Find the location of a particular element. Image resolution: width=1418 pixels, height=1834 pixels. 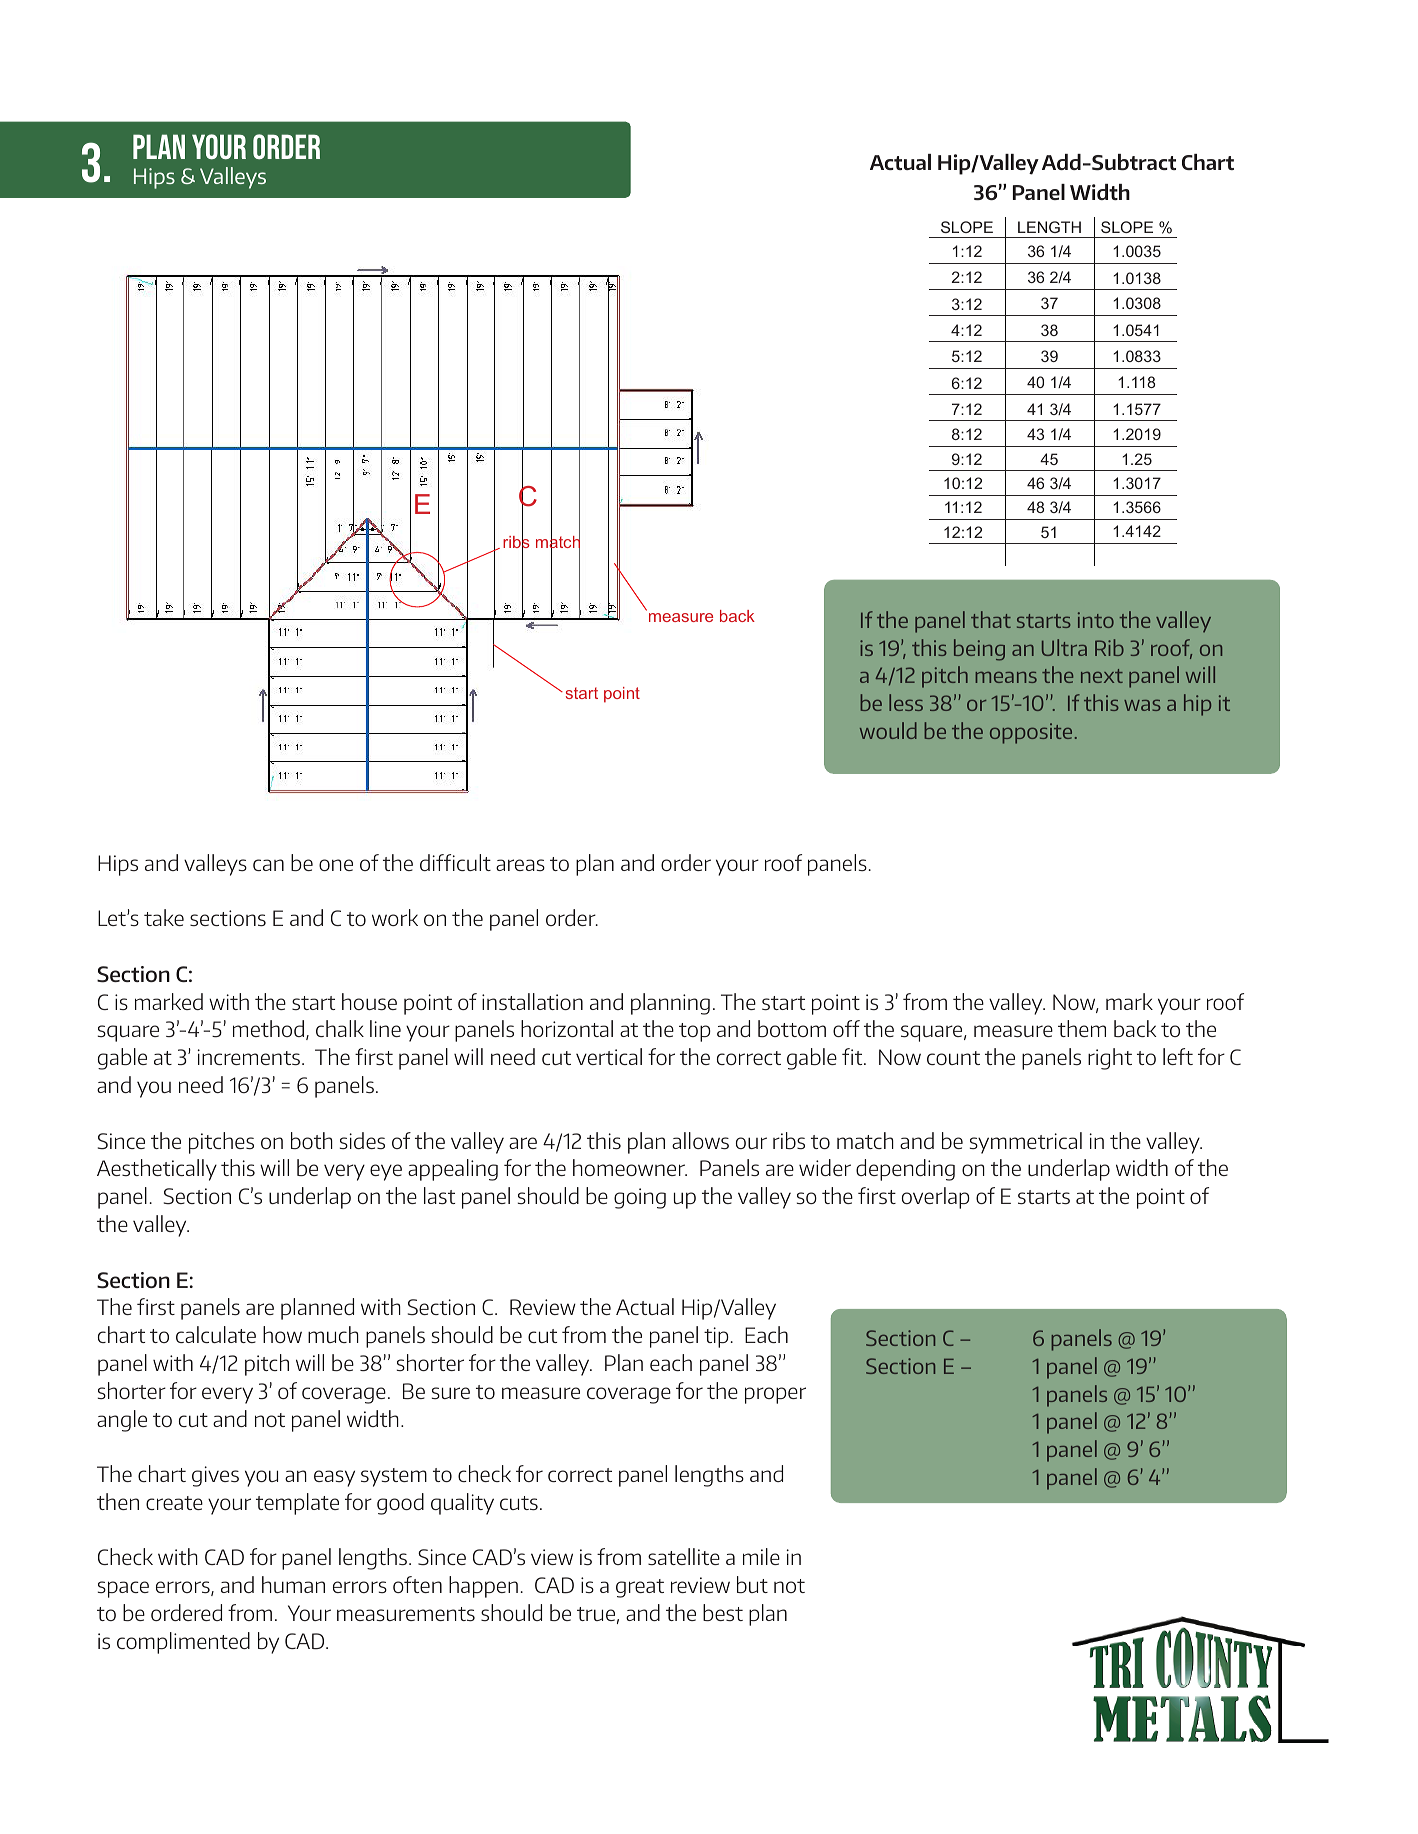

human is located at coordinates (293, 1584).
